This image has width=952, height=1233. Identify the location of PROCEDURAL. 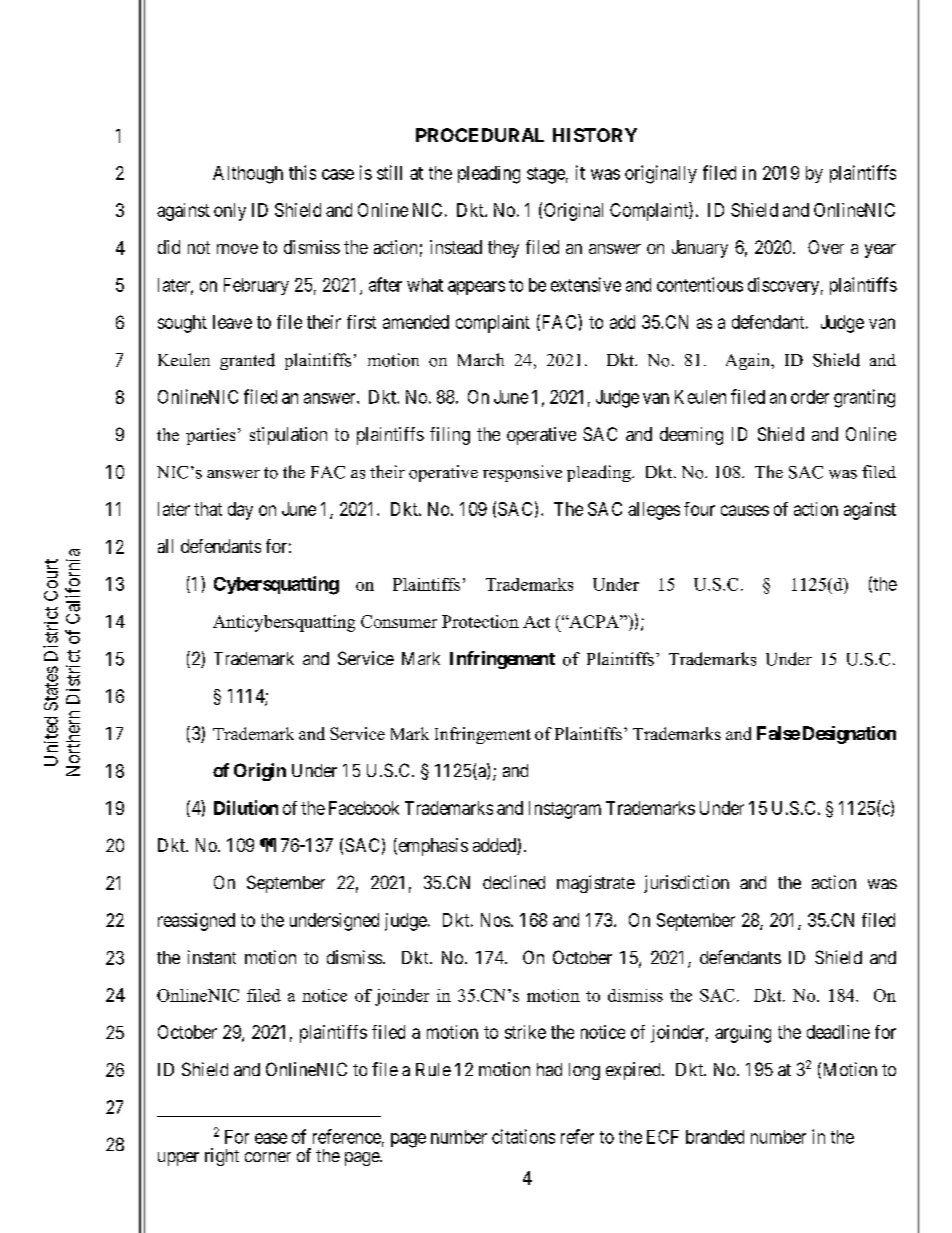
(480, 135).
